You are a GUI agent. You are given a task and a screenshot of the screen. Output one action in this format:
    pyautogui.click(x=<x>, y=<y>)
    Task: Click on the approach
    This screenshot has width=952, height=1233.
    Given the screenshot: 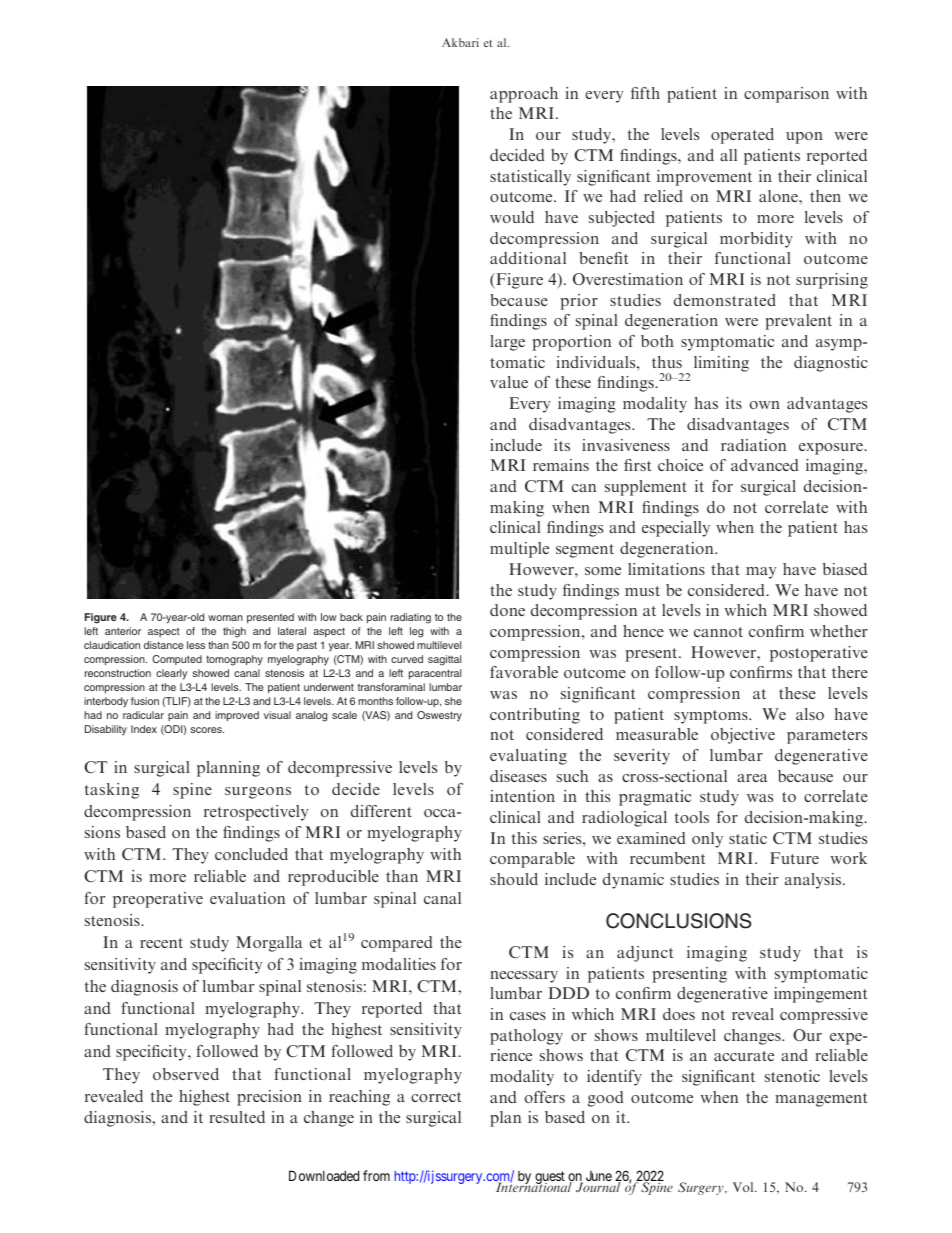 What is the action you would take?
    pyautogui.click(x=524, y=95)
